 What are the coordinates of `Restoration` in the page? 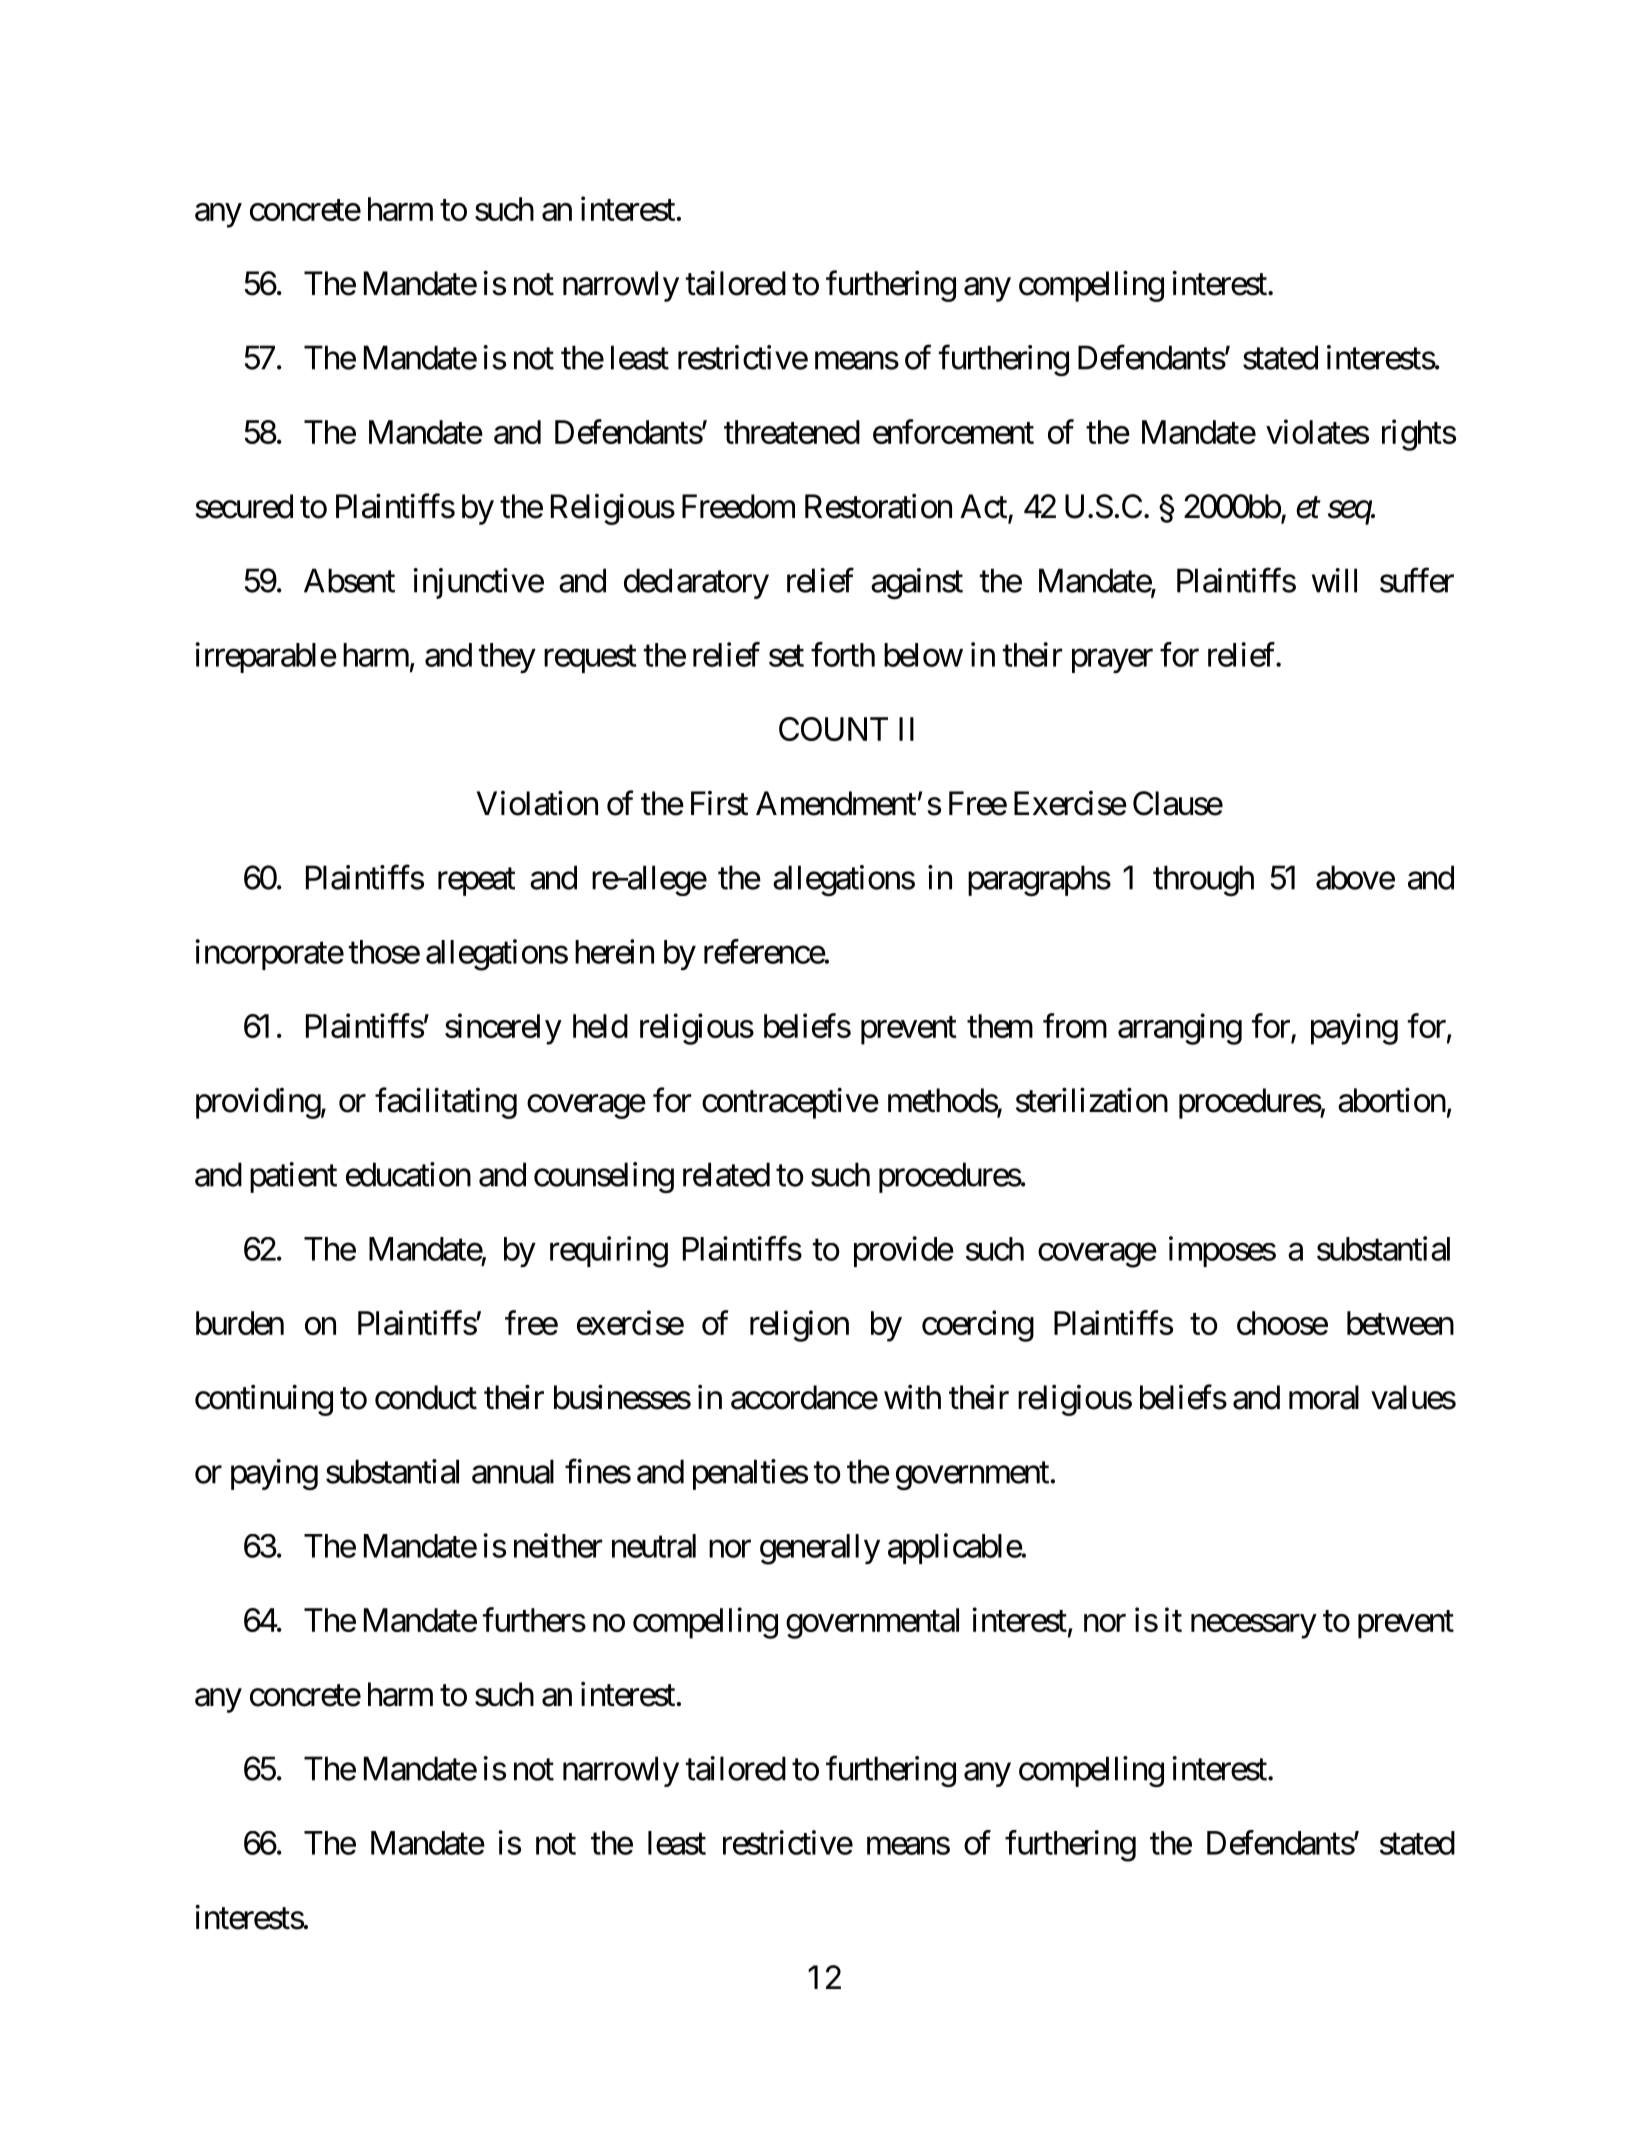 It's located at (878, 506).
